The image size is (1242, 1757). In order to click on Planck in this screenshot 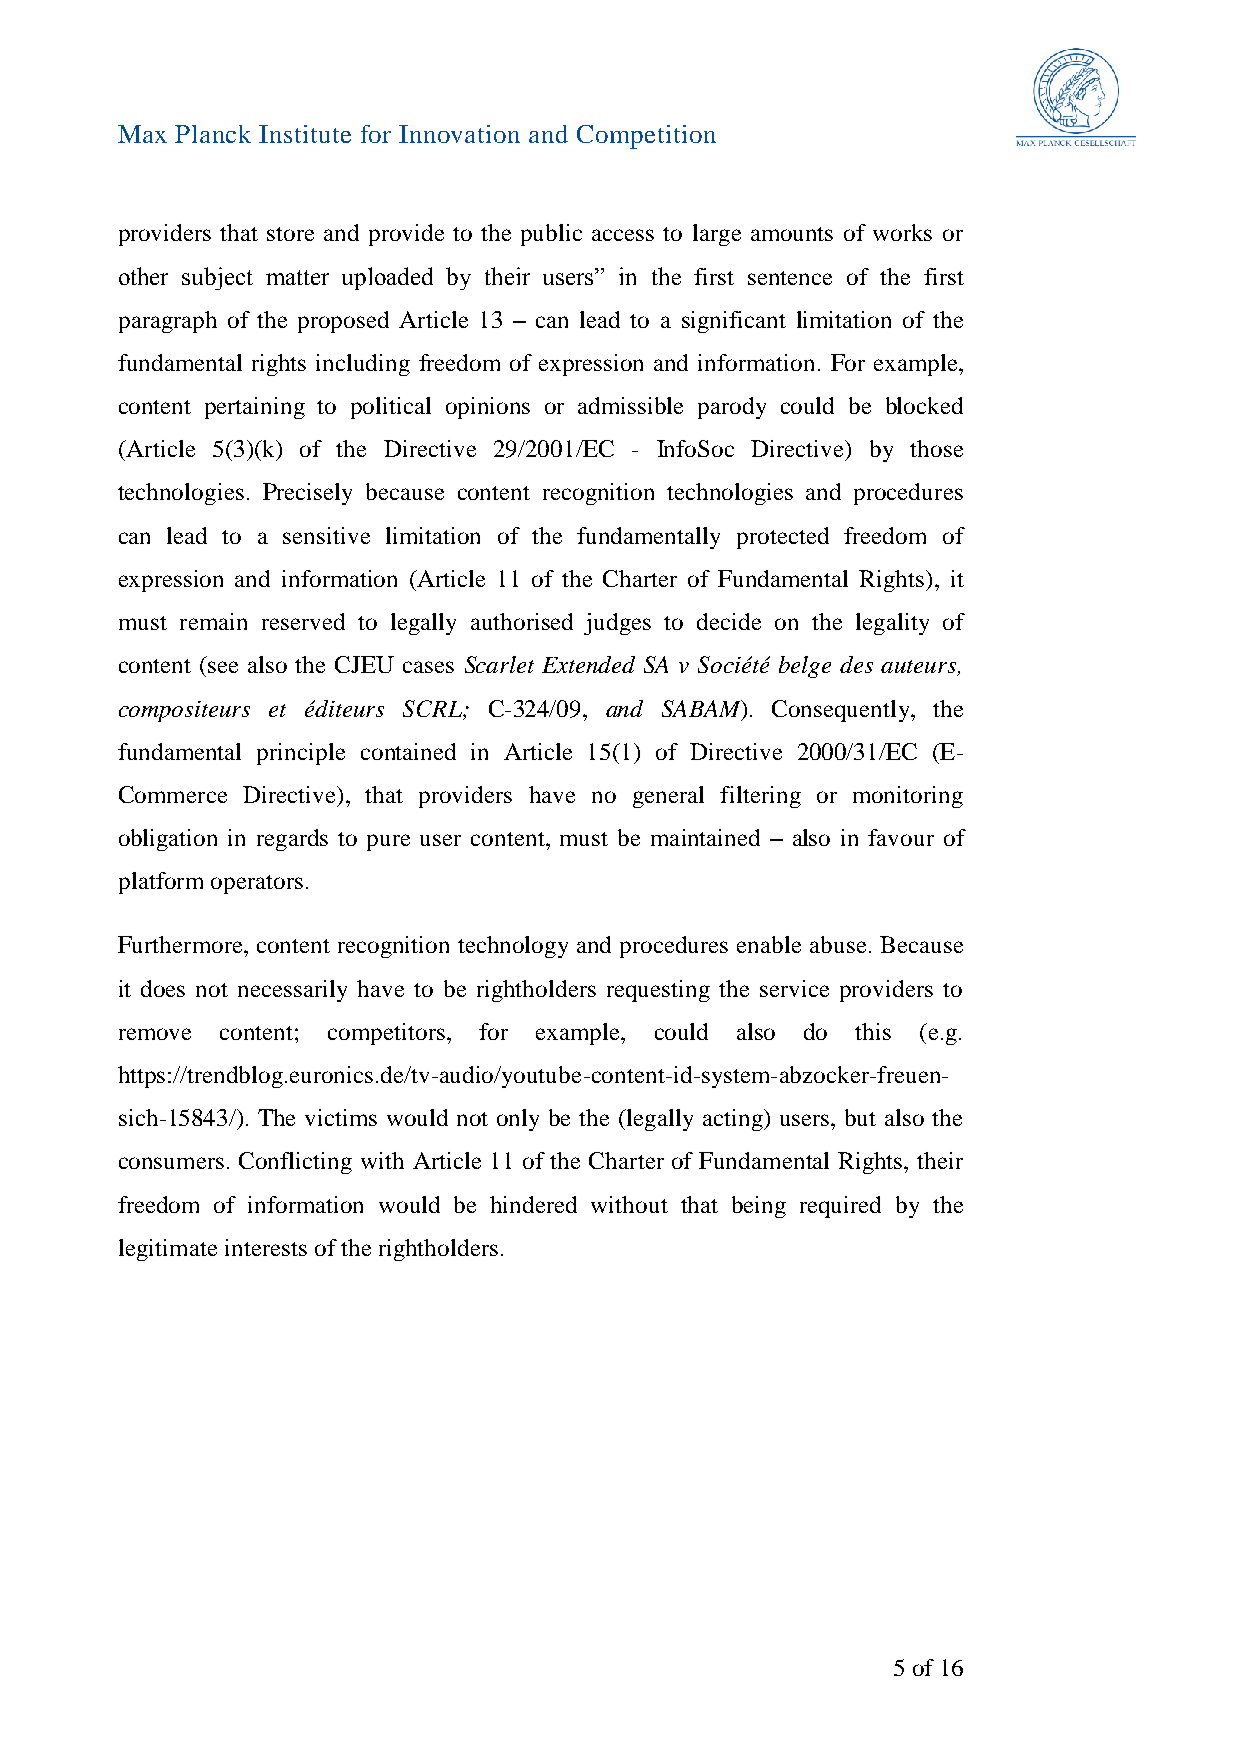, I will do `click(213, 134)`.
